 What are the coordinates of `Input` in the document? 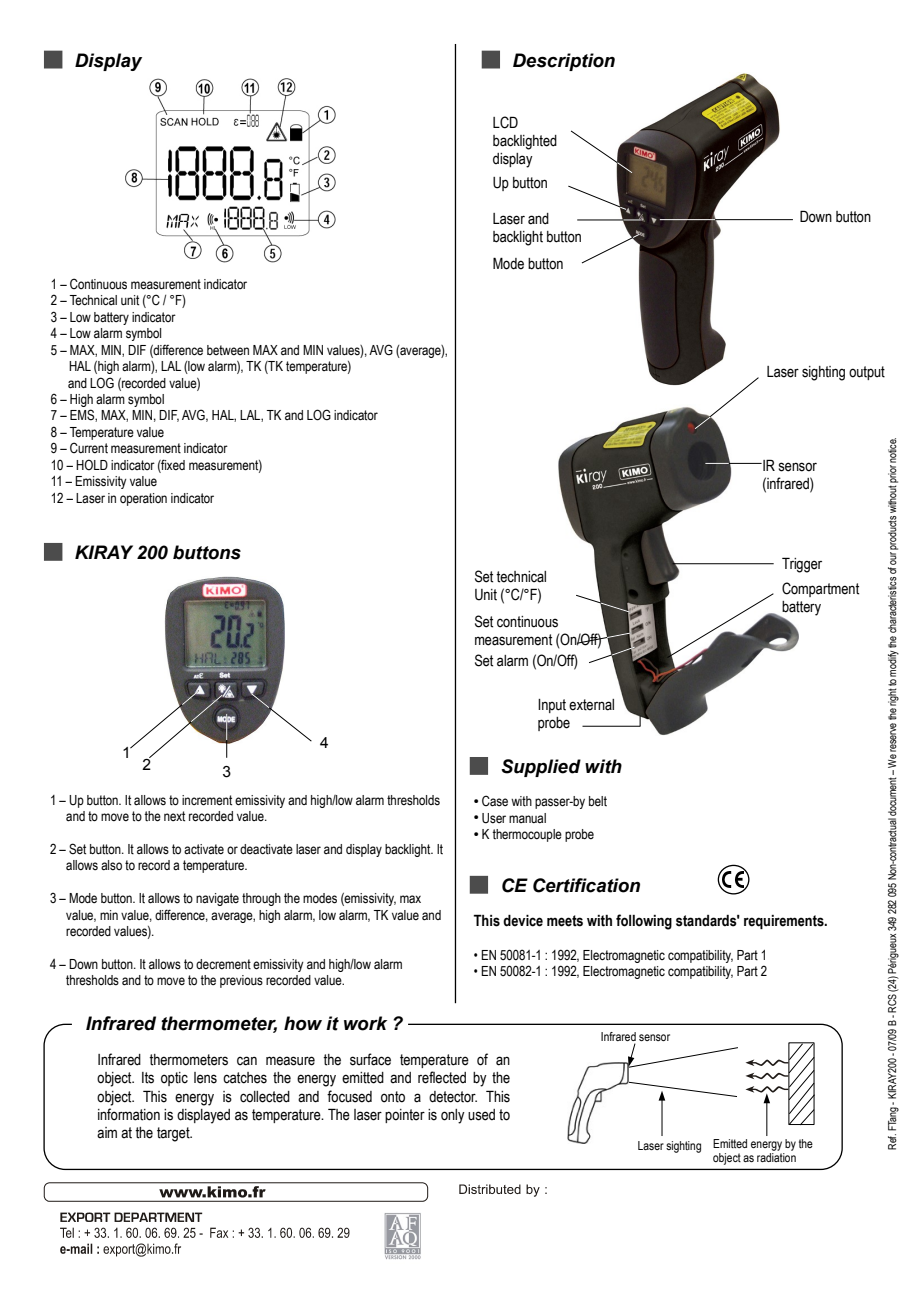 It's located at (552, 706).
